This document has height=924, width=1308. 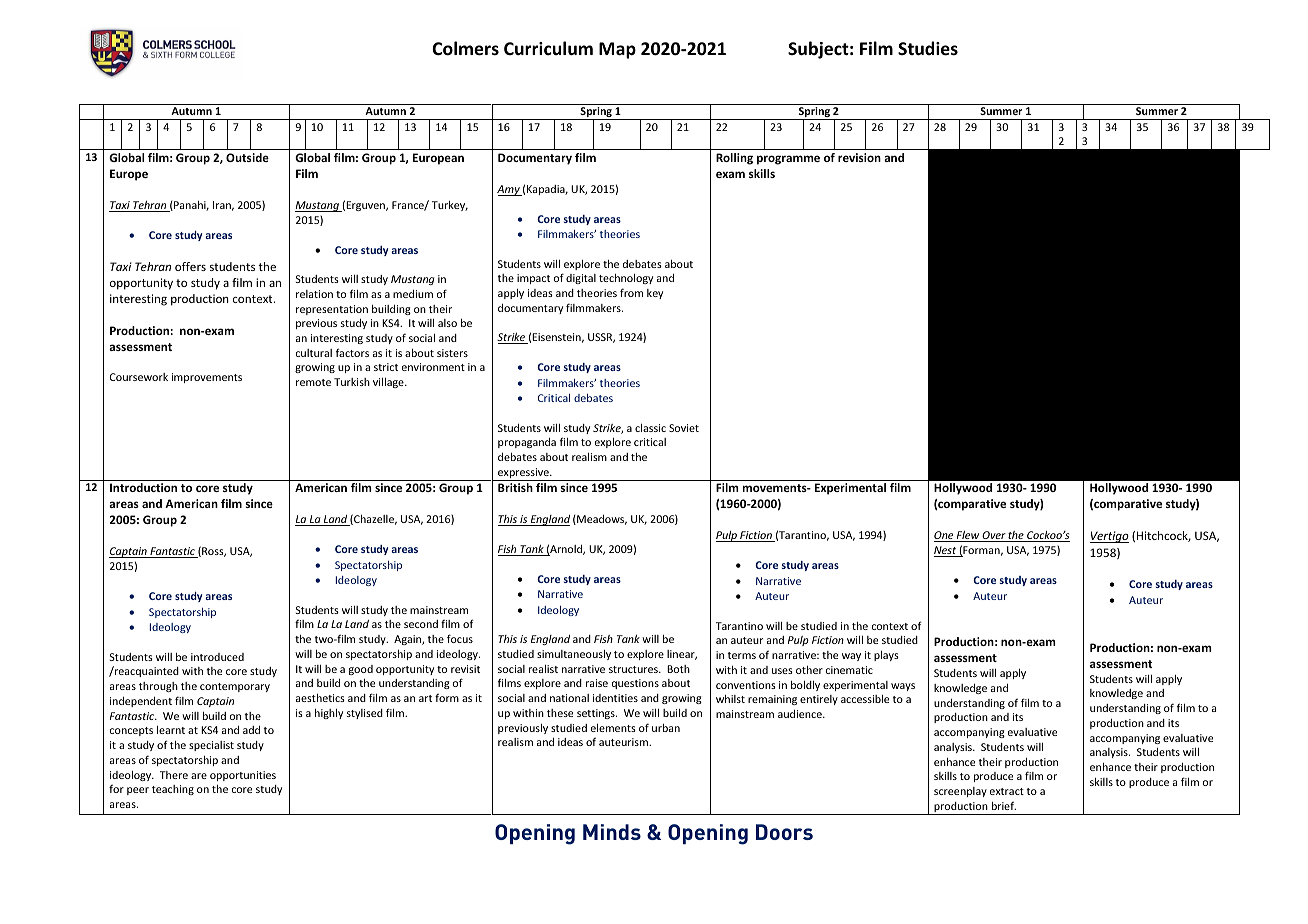 What do you see at coordinates (650, 428) in the document?
I see `classic` at bounding box center [650, 428].
